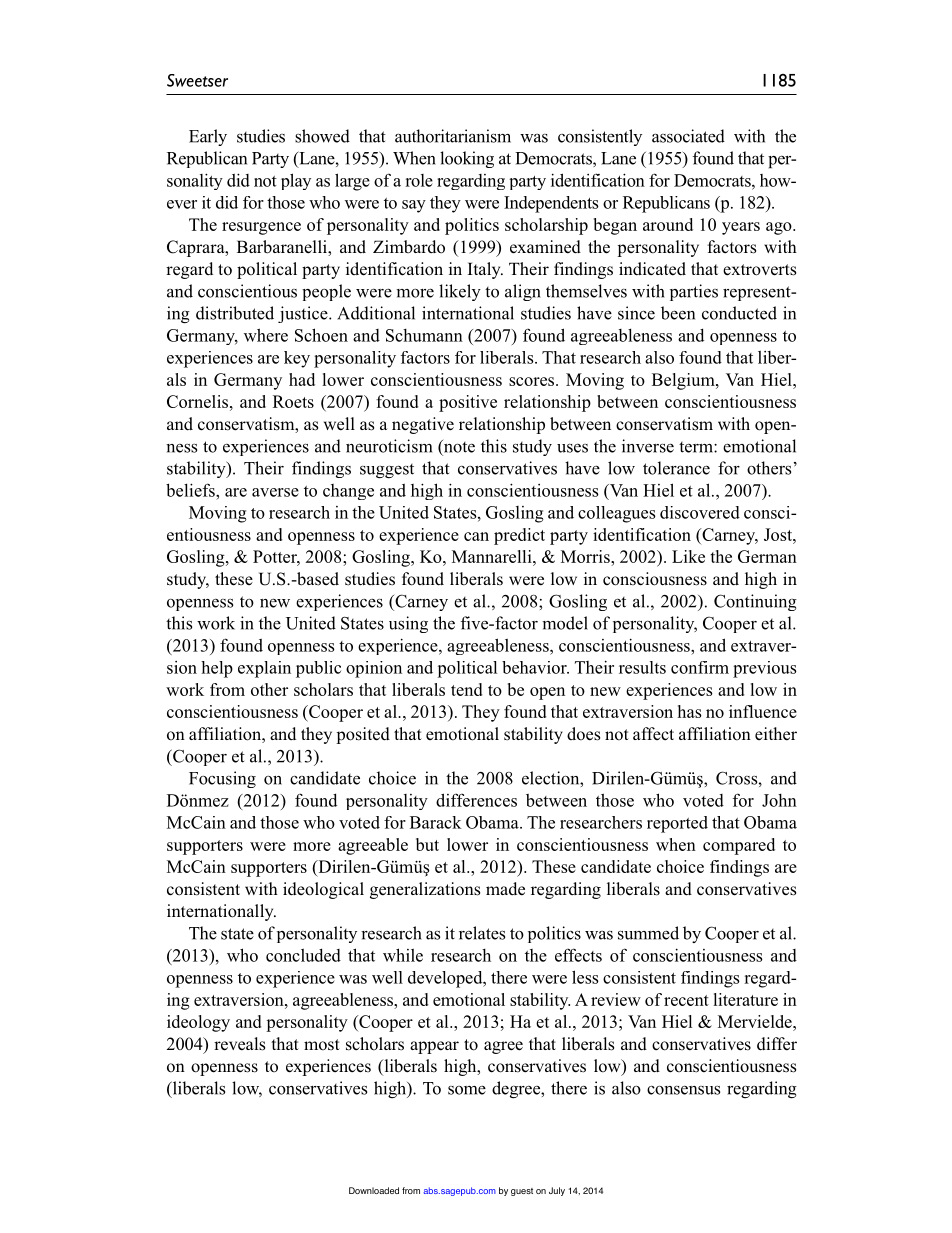 The width and height of the page is (952, 1233). Describe the element at coordinates (683, 1090) in the page. I see `consensus` at that location.
